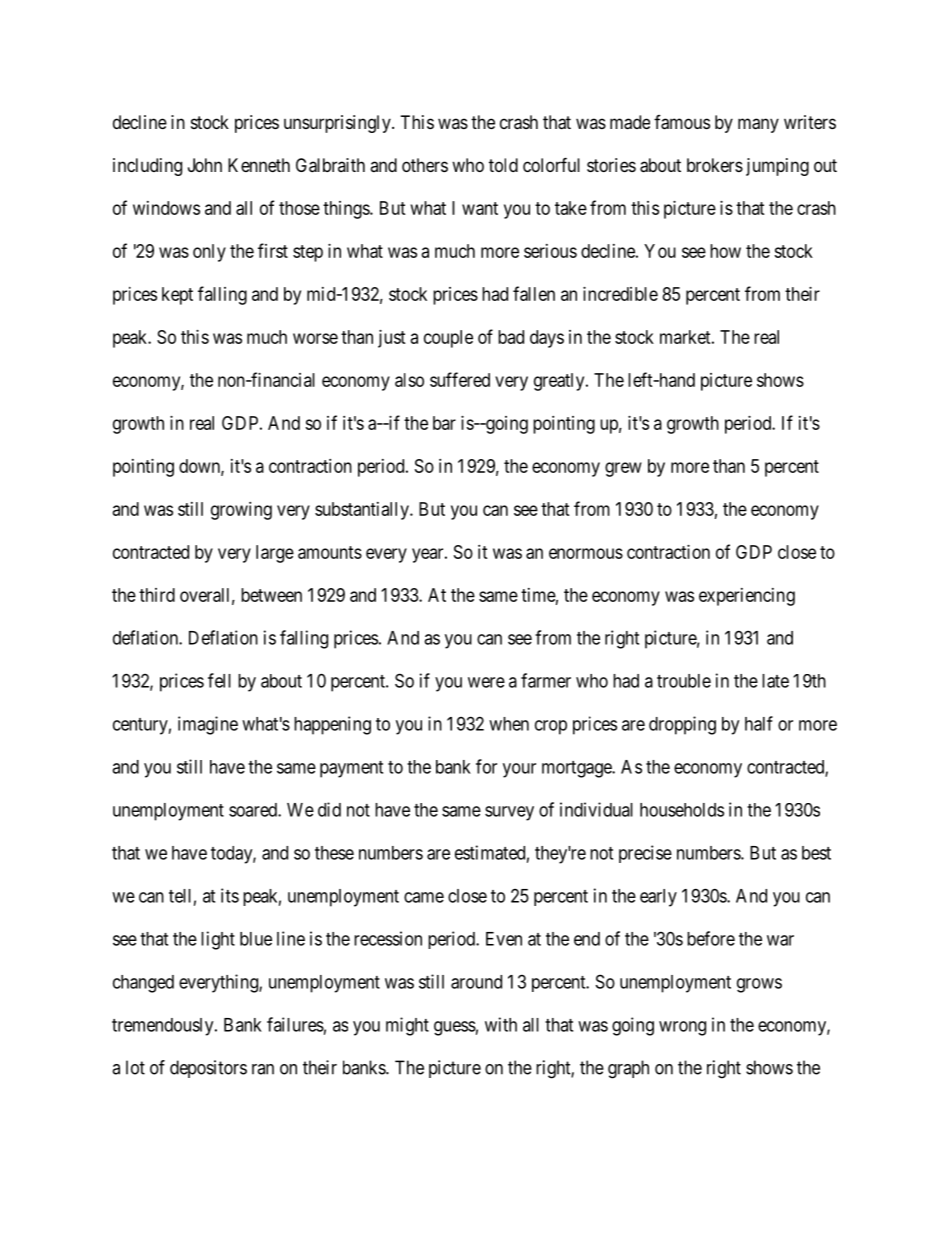 This screenshot has height=1233, width=952. I want to click on brokers, so click(715, 165).
